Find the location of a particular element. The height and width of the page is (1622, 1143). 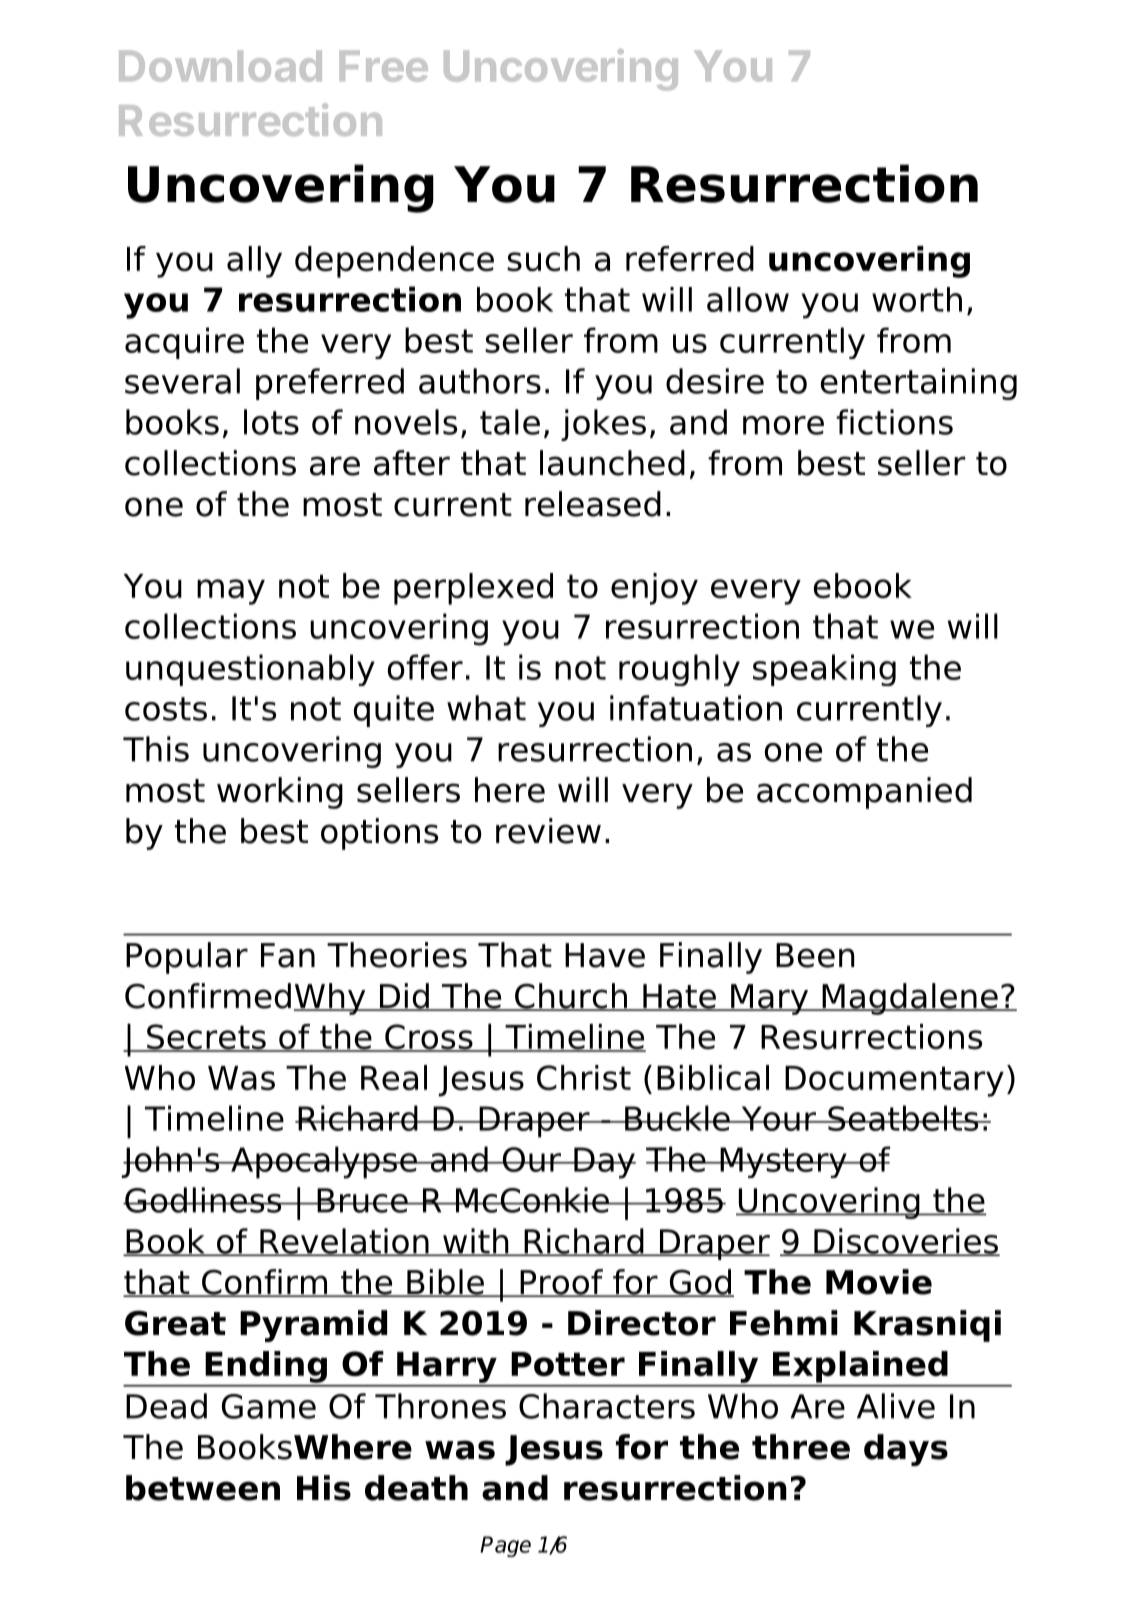

more is located at coordinates (783, 425).
